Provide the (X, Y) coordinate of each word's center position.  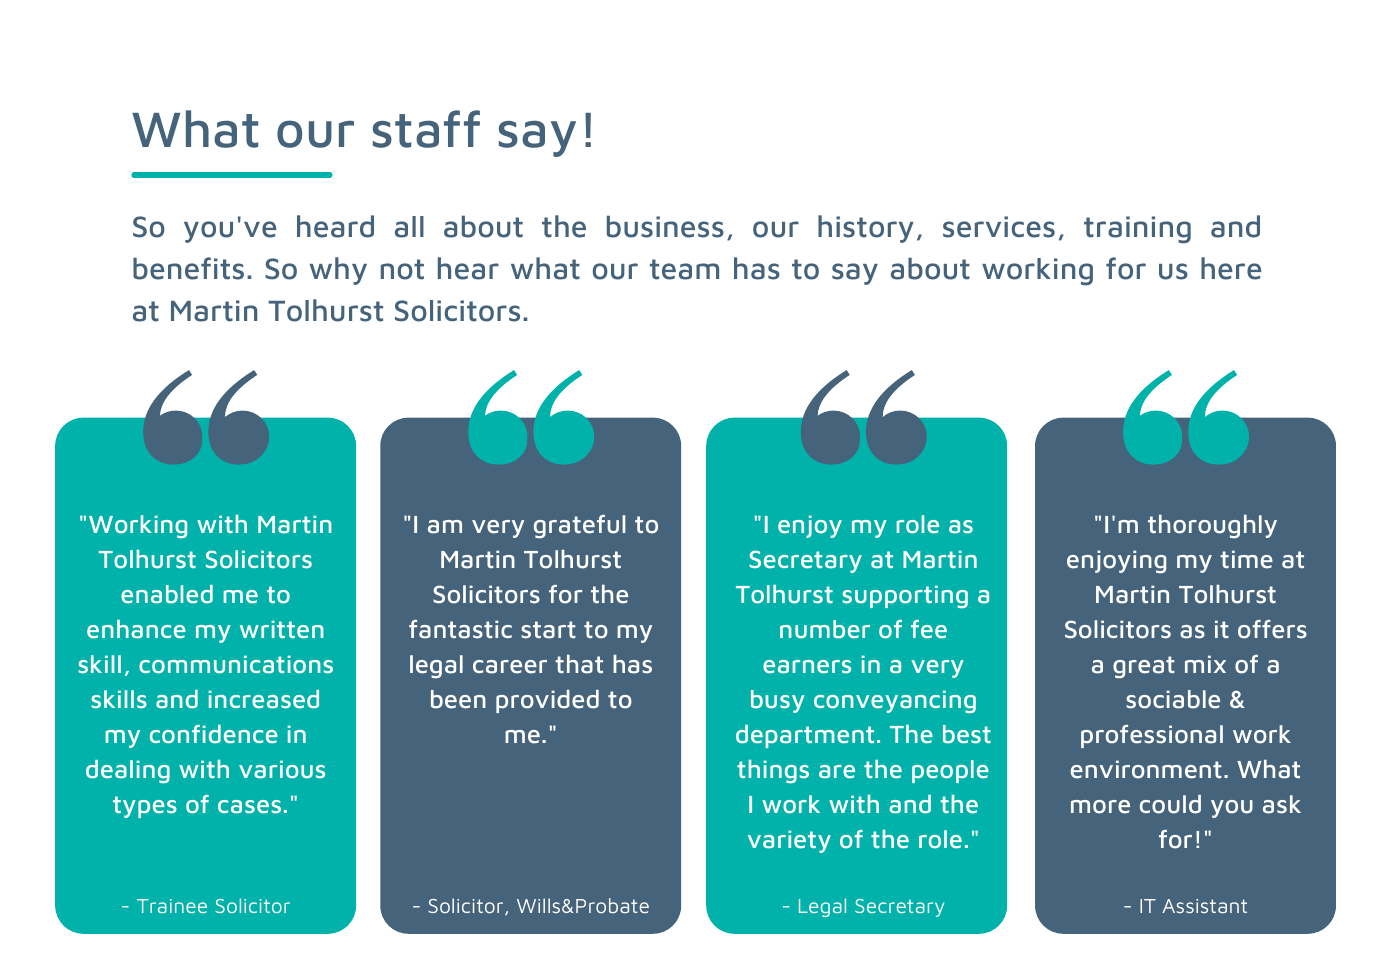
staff (426, 129)
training (1137, 230)
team (684, 269)
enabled (167, 594)
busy (778, 701)
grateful (580, 527)
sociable (1173, 699)
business (665, 226)
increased (263, 699)
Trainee (172, 906)
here (1231, 268)
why (338, 271)
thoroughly (1212, 526)
